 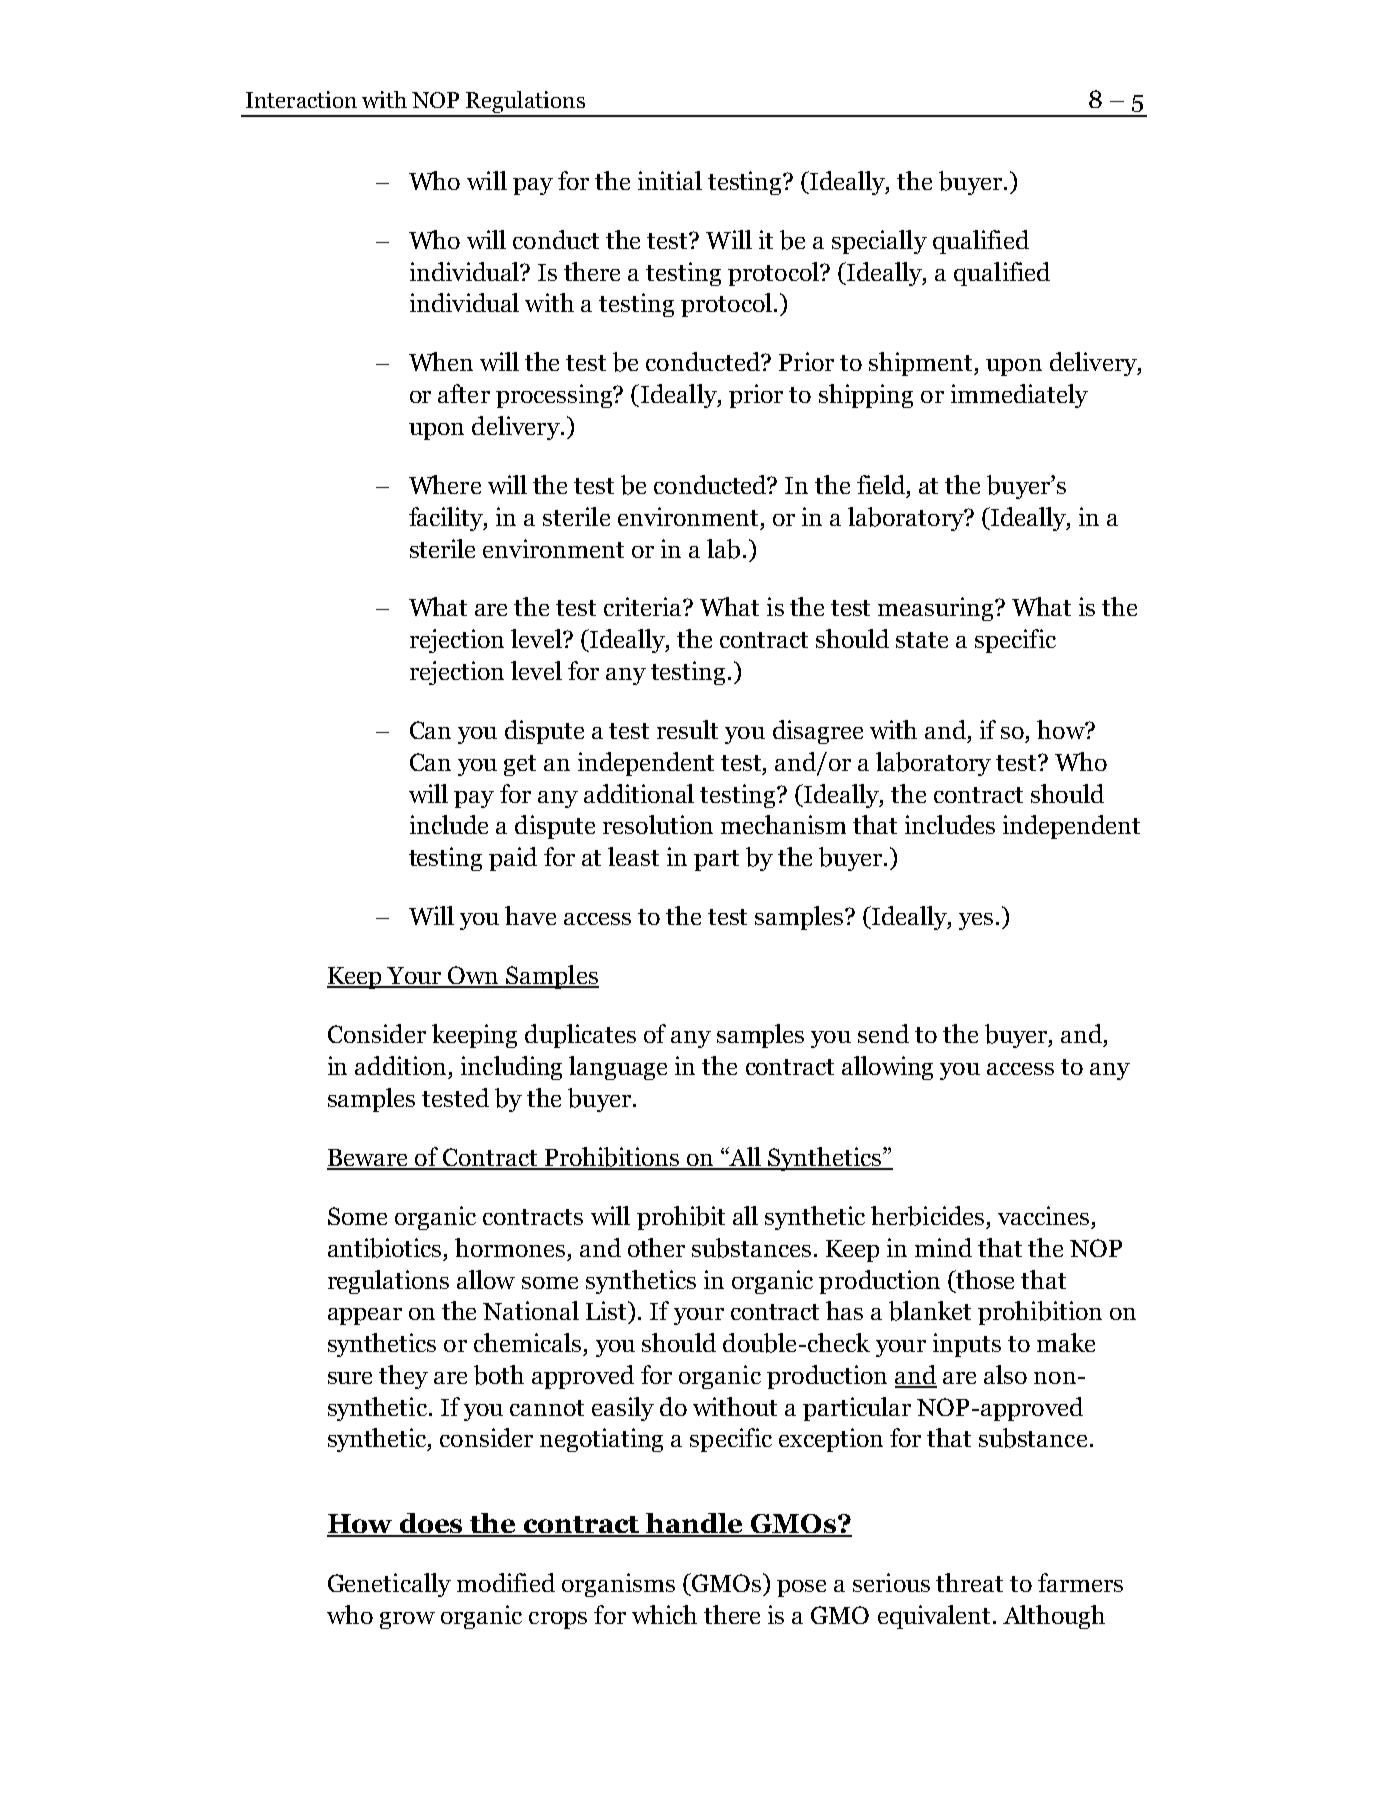 What do you see at coordinates (1019, 396) in the page?
I see `immediately` at bounding box center [1019, 396].
